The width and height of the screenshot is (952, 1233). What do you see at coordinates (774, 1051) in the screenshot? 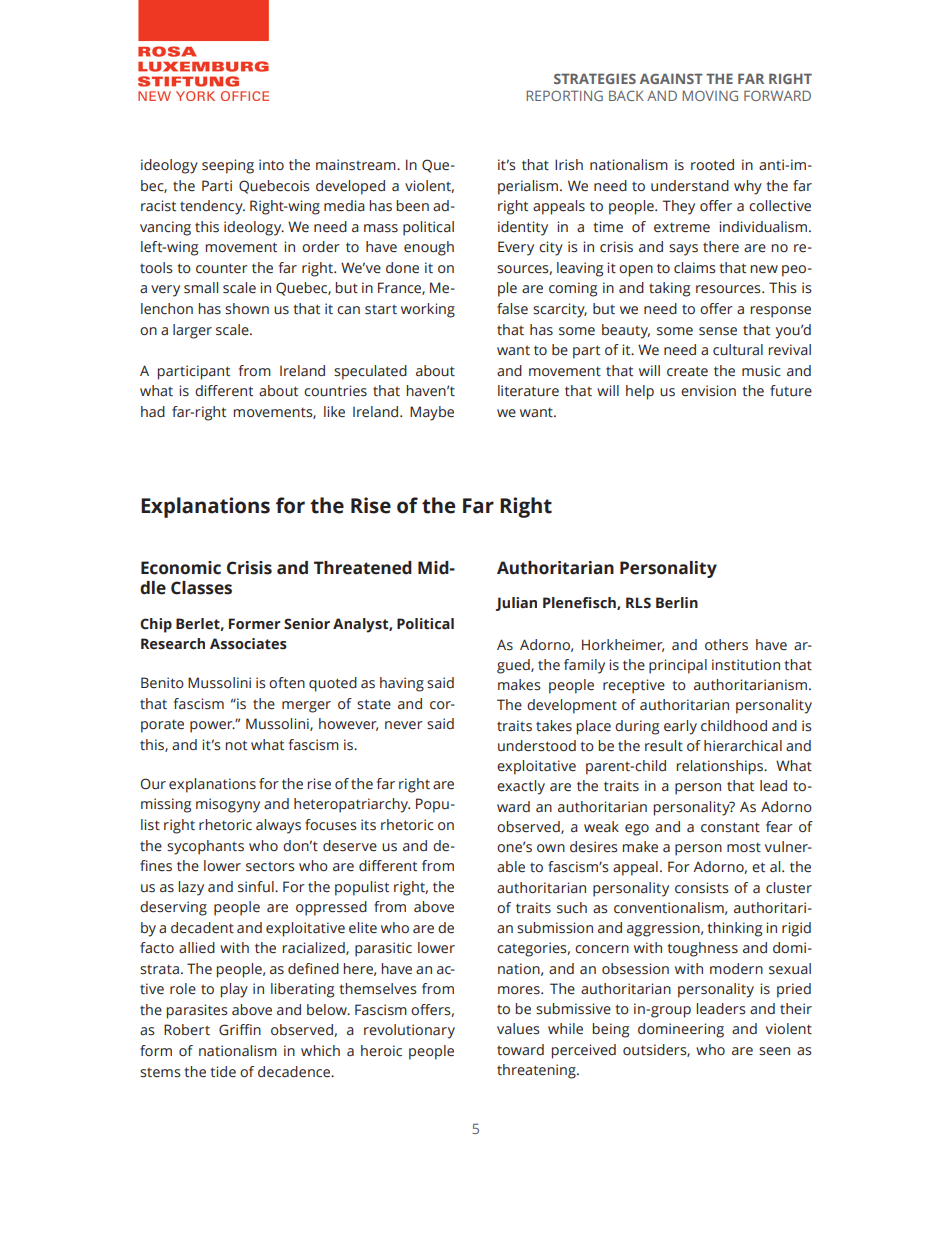
I see `seen` at bounding box center [774, 1051].
